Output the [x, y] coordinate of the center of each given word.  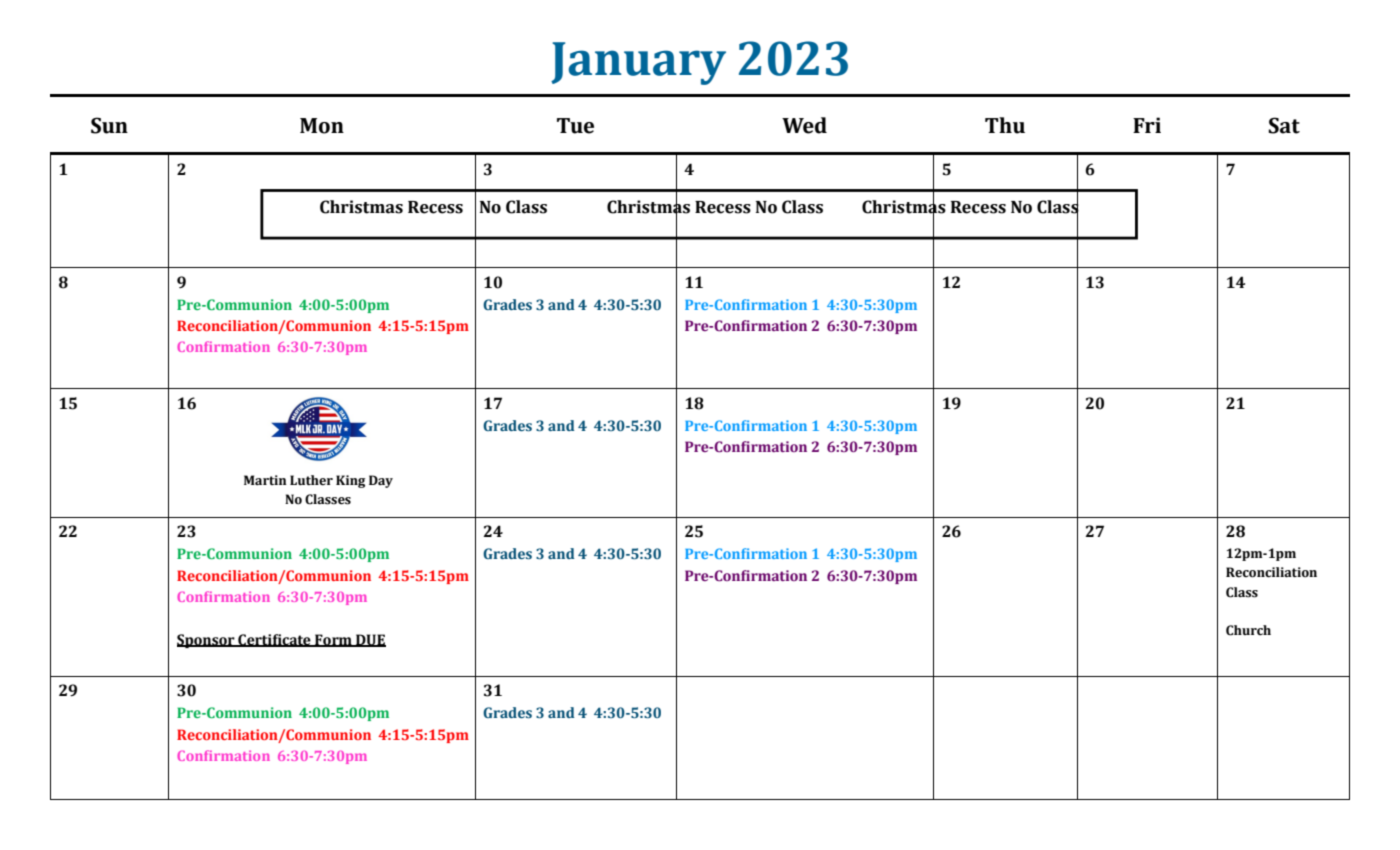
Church [1248, 630]
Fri [1147, 125]
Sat [1284, 125]
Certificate [274, 640]
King [350, 481]
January [638, 63]
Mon [322, 126]
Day [381, 481]
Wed [804, 125]
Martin [265, 480]
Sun [109, 125]
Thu [1005, 125]
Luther [311, 480]
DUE [370, 640]
